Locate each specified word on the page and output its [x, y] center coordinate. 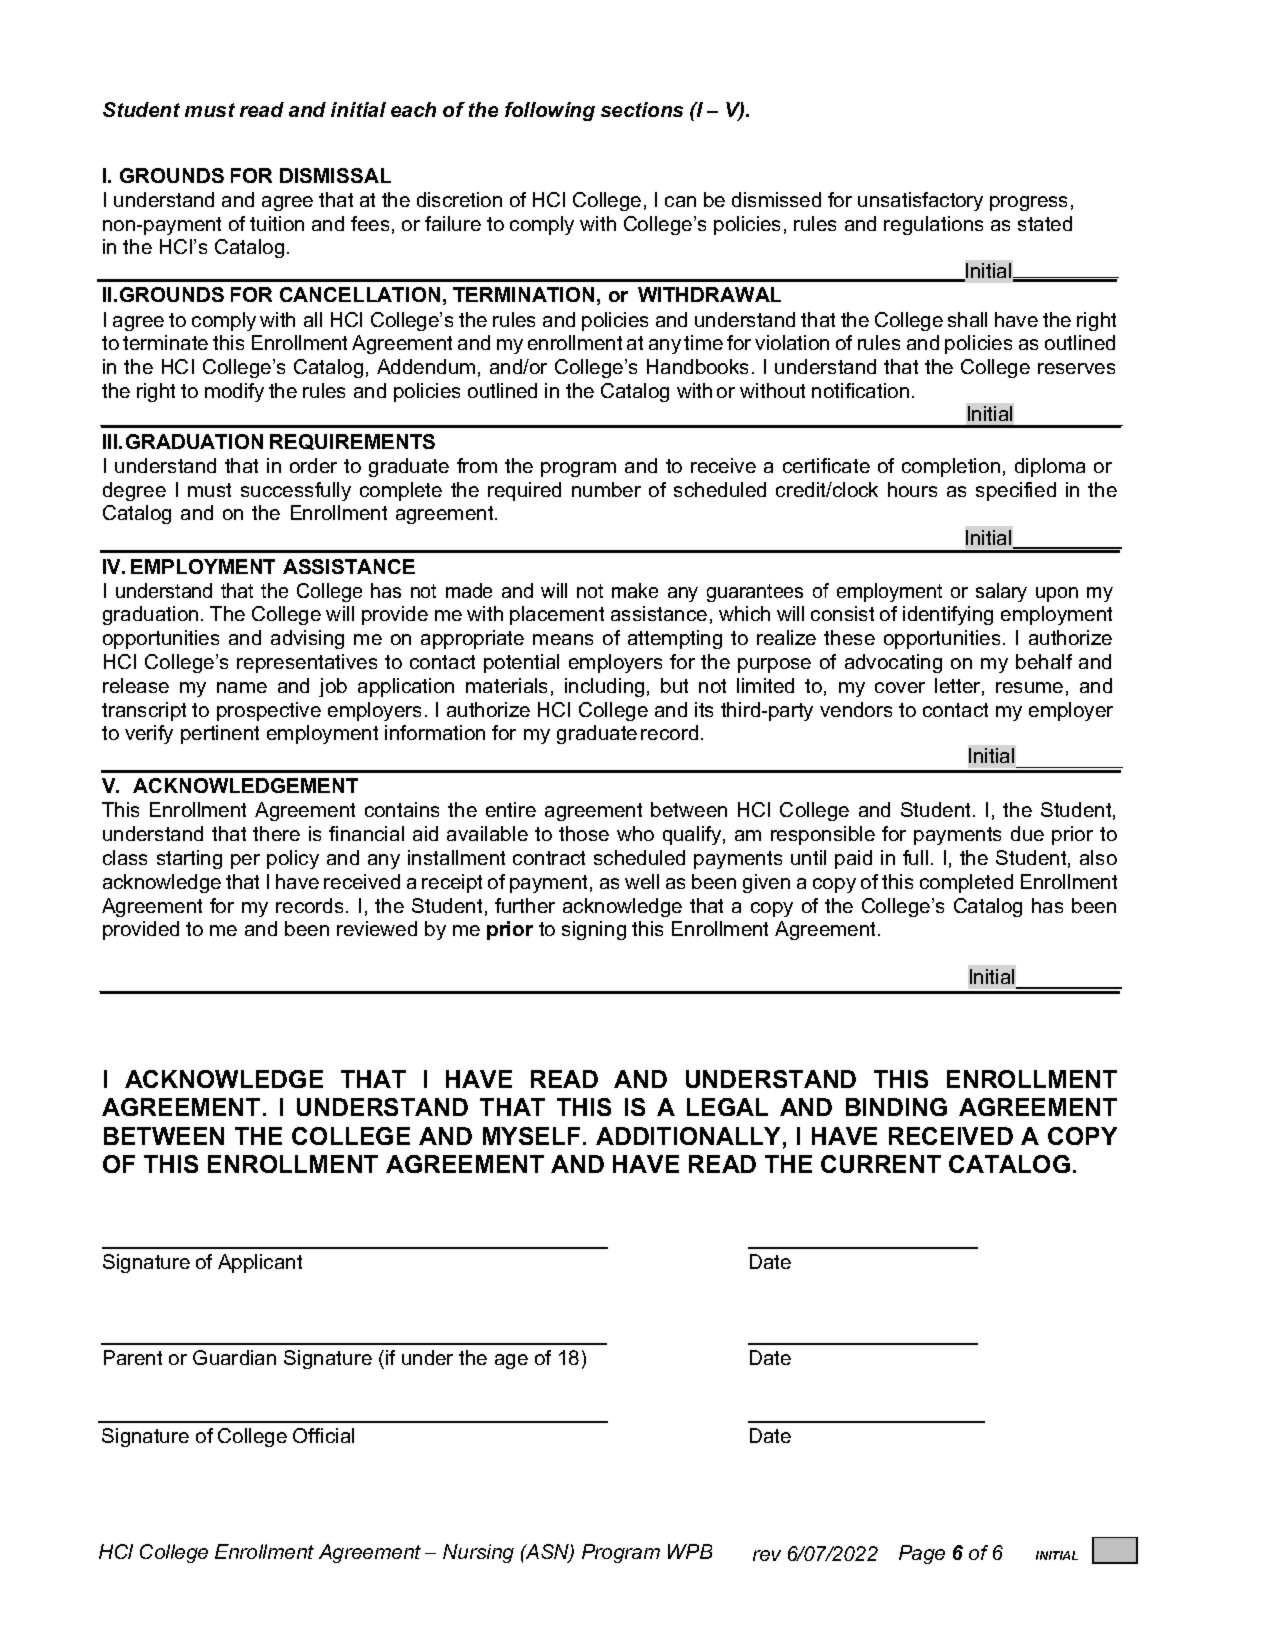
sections [642, 109]
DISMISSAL [335, 175]
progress [1028, 203]
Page [922, 1554]
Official [323, 1435]
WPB [690, 1551]
